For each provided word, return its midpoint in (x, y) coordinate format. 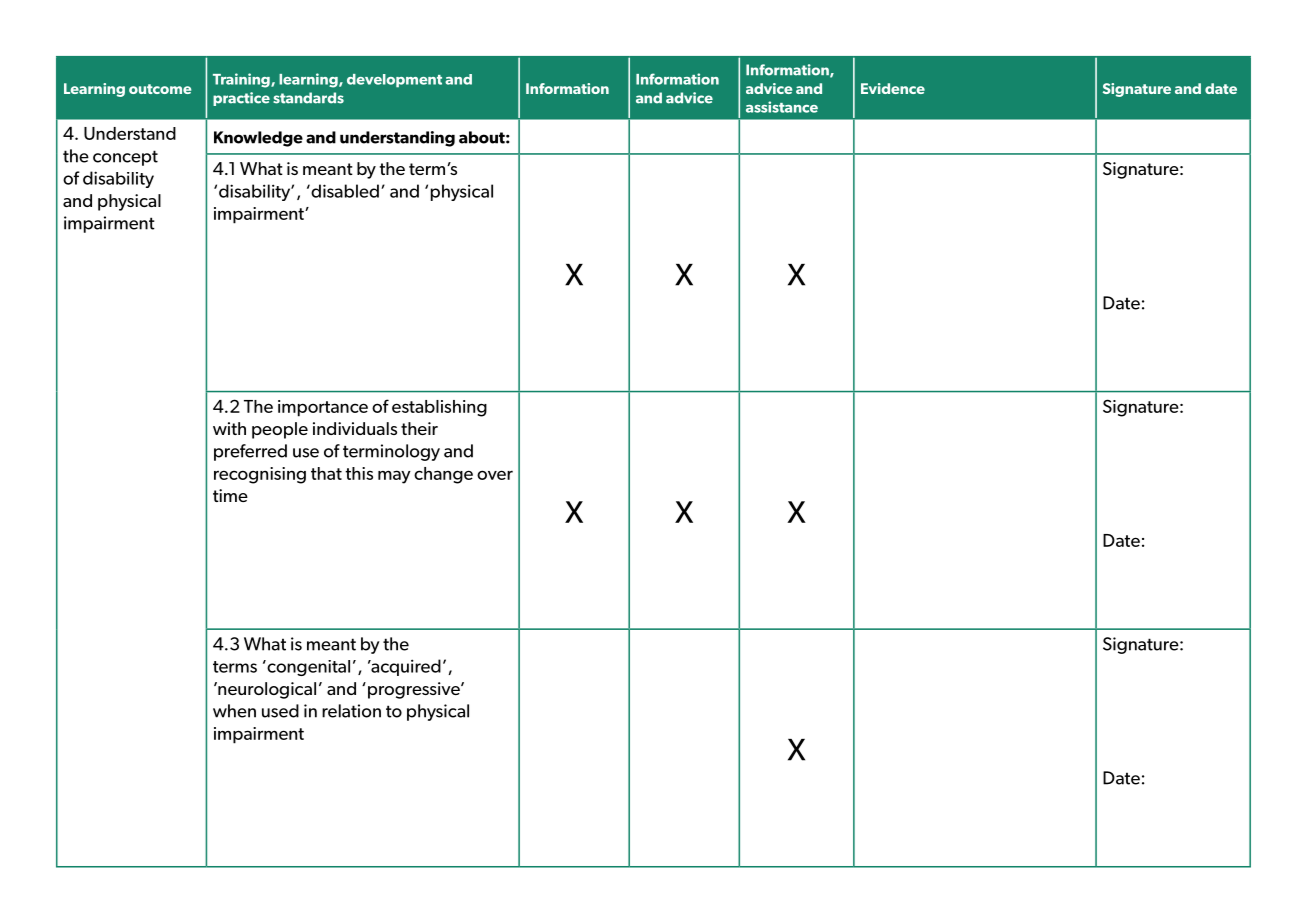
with (229, 428)
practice (241, 99)
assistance (782, 107)
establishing (439, 408)
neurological (266, 690)
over (495, 475)
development (394, 81)
